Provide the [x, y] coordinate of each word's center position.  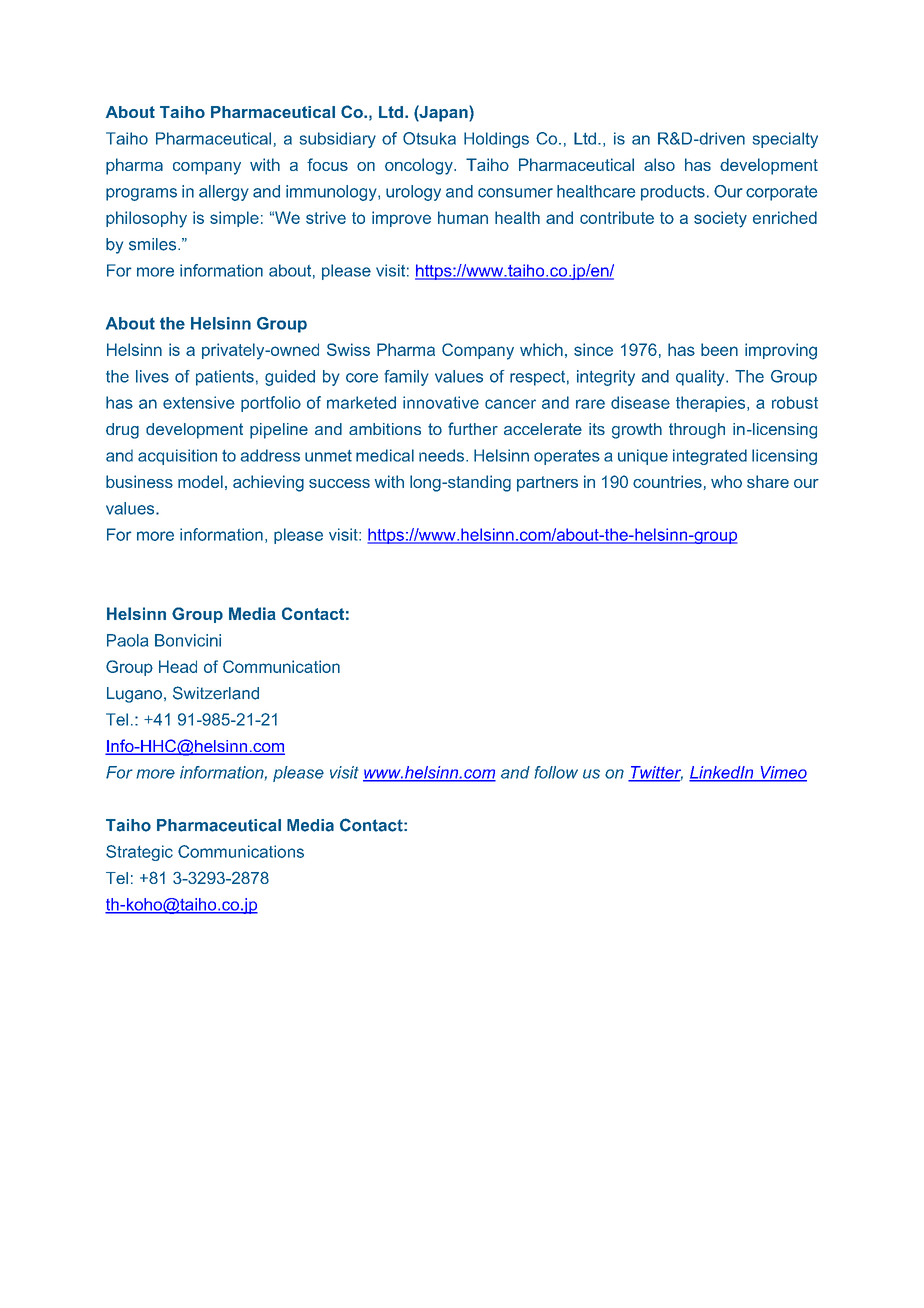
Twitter [655, 773]
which [541, 349]
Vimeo [782, 773]
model [200, 481]
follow [556, 772]
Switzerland [216, 693]
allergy [224, 193]
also [659, 164]
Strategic [139, 853]
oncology [420, 166]
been [719, 349]
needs [443, 455]
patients [225, 378]
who [726, 481]
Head [178, 666]
